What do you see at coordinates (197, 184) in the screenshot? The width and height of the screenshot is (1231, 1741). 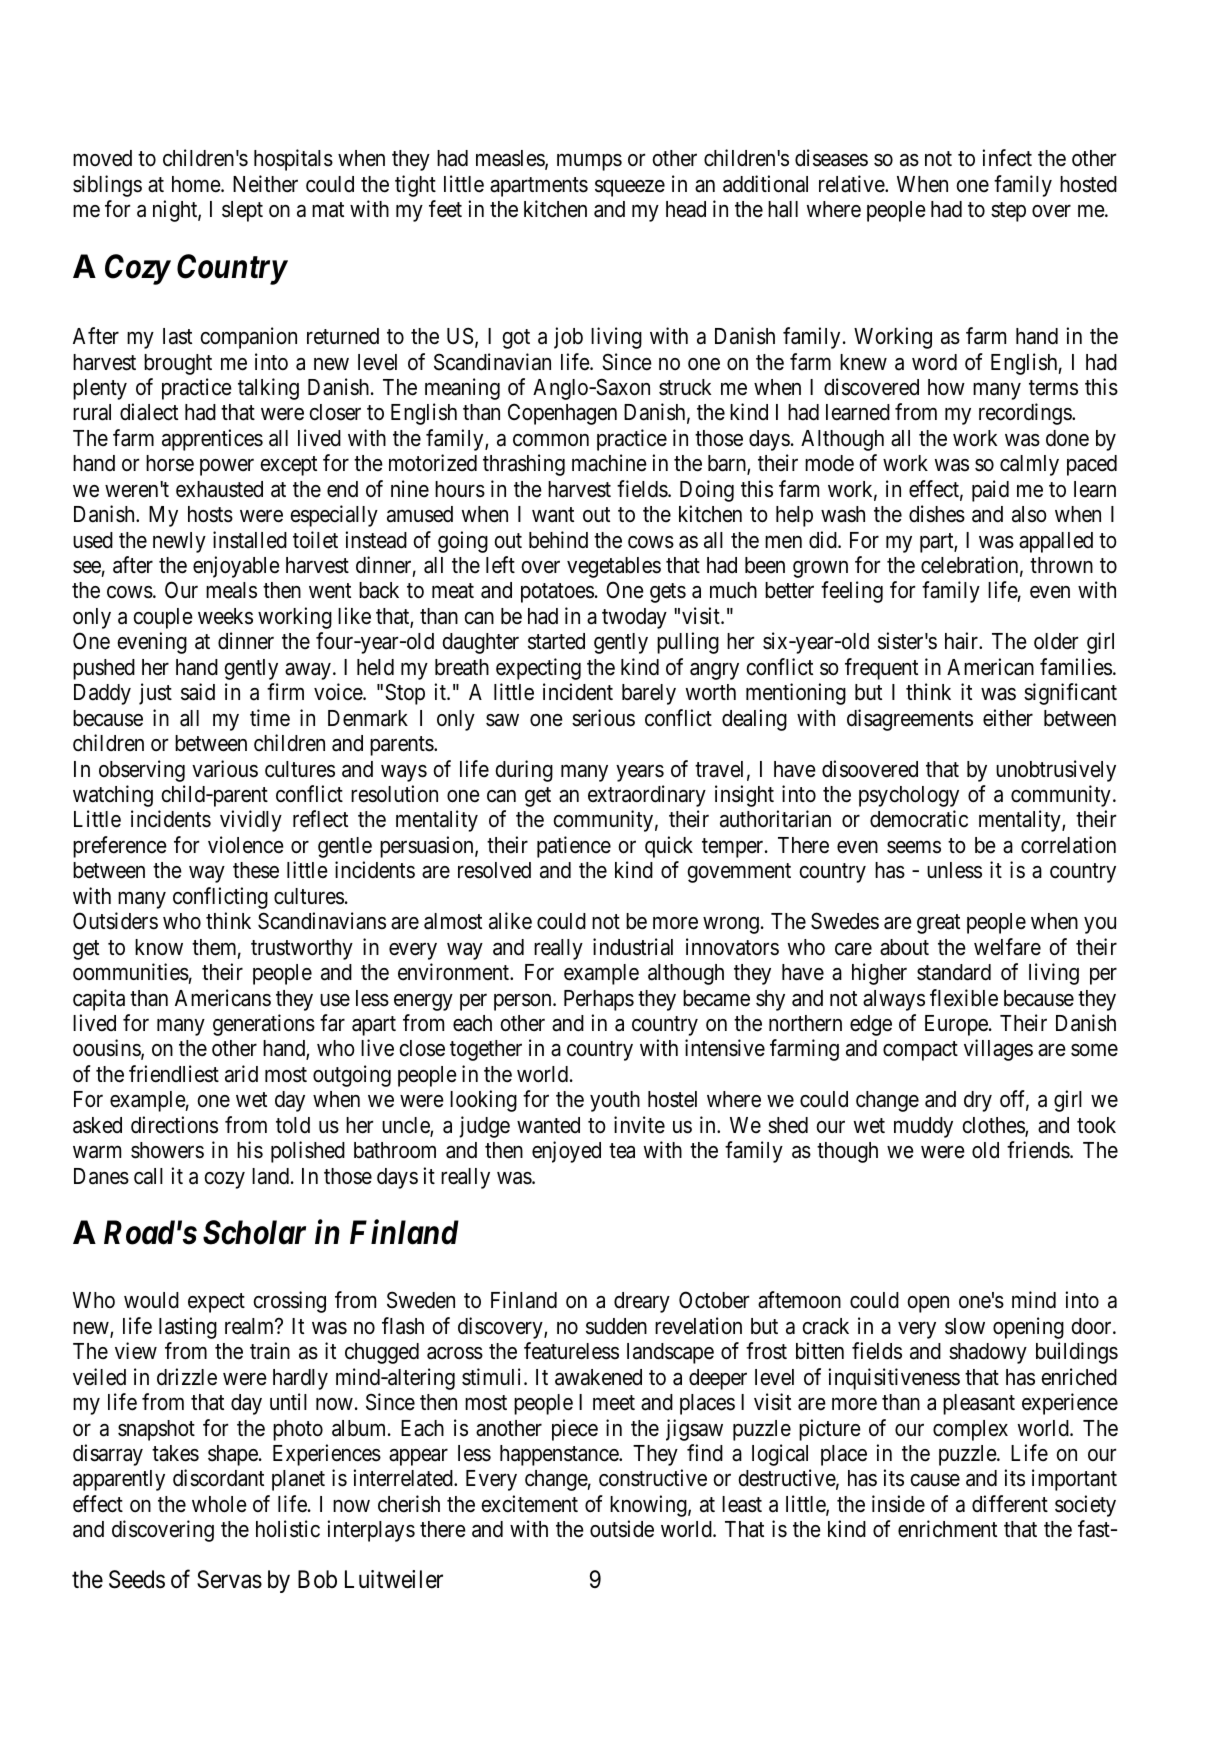 I see `home` at bounding box center [197, 184].
